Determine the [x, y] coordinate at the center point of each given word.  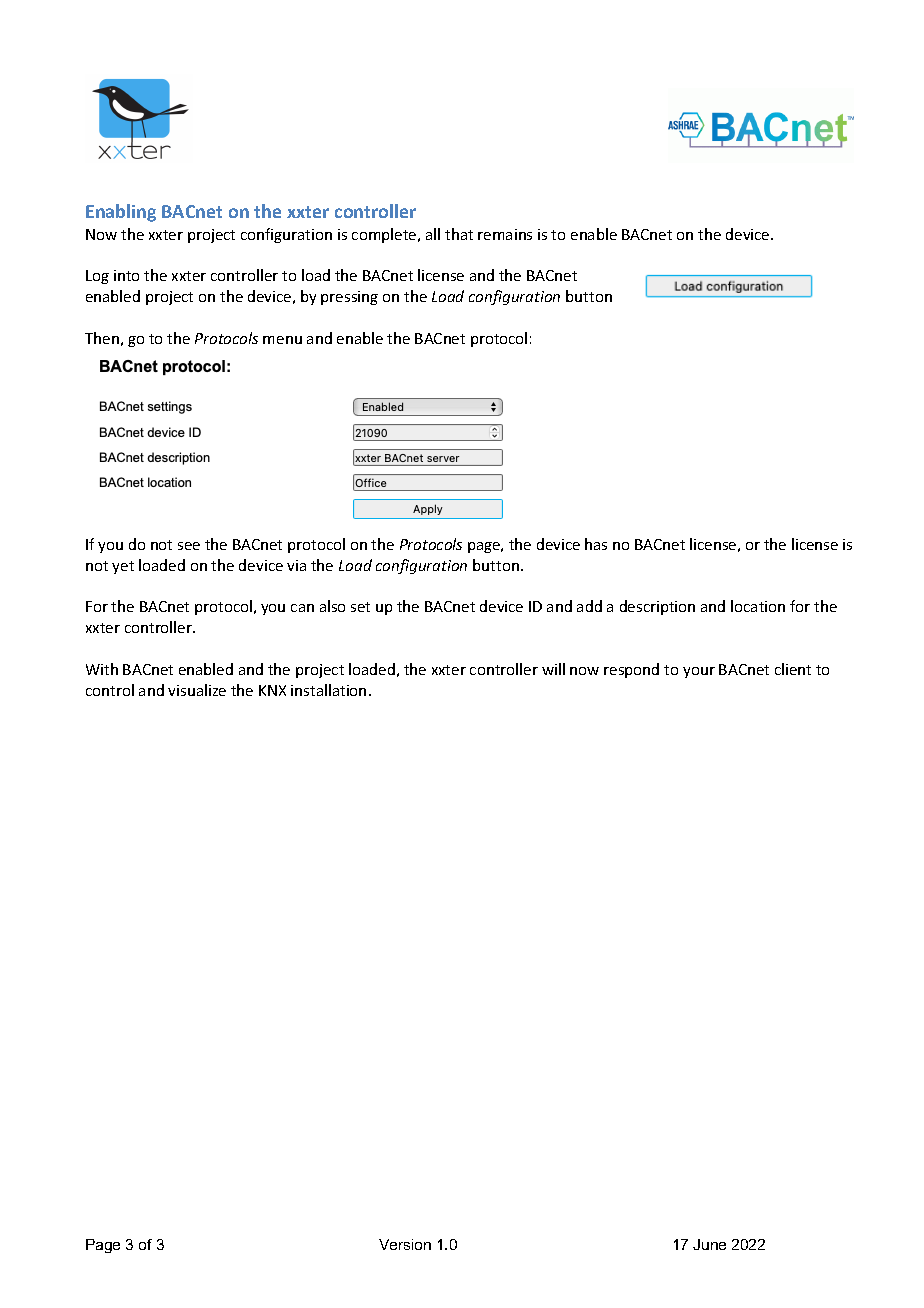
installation [328, 690]
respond [631, 670]
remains [505, 234]
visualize [197, 690]
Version [405, 1244]
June [709, 1244]
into [126, 275]
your [699, 672]
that [459, 234]
